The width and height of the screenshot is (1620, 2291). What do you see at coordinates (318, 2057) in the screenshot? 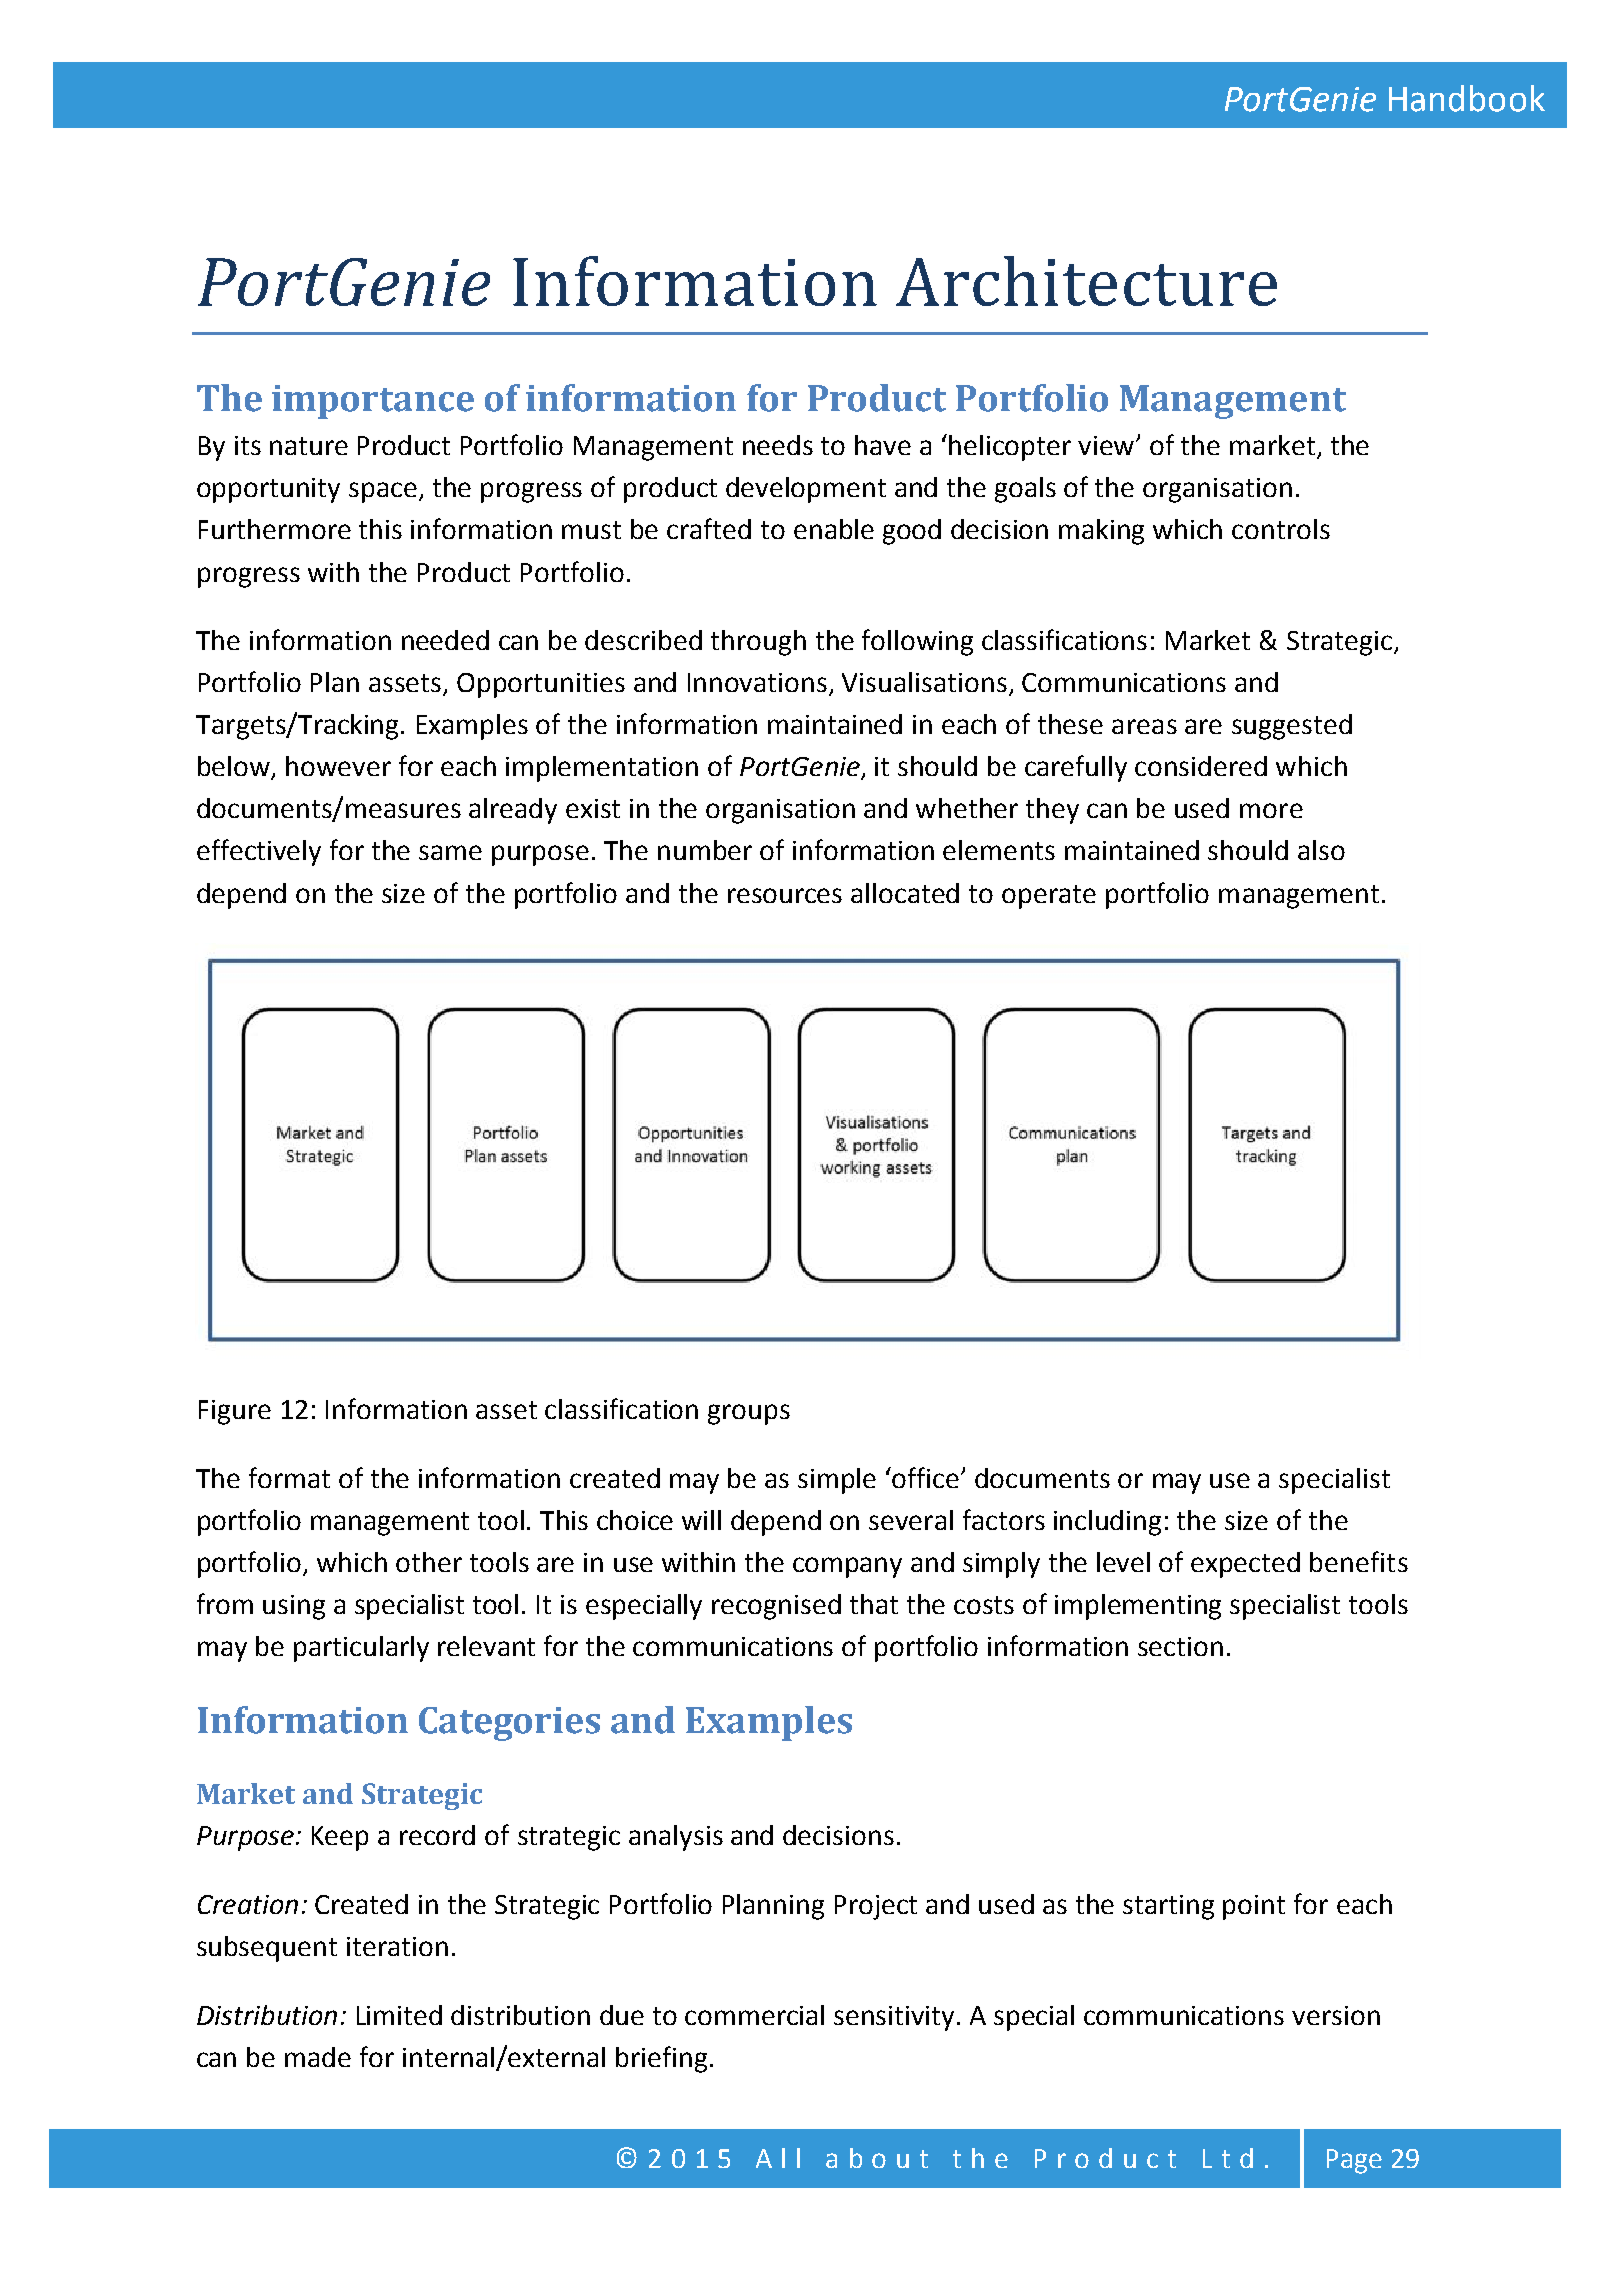
I see `made` at bounding box center [318, 2057].
